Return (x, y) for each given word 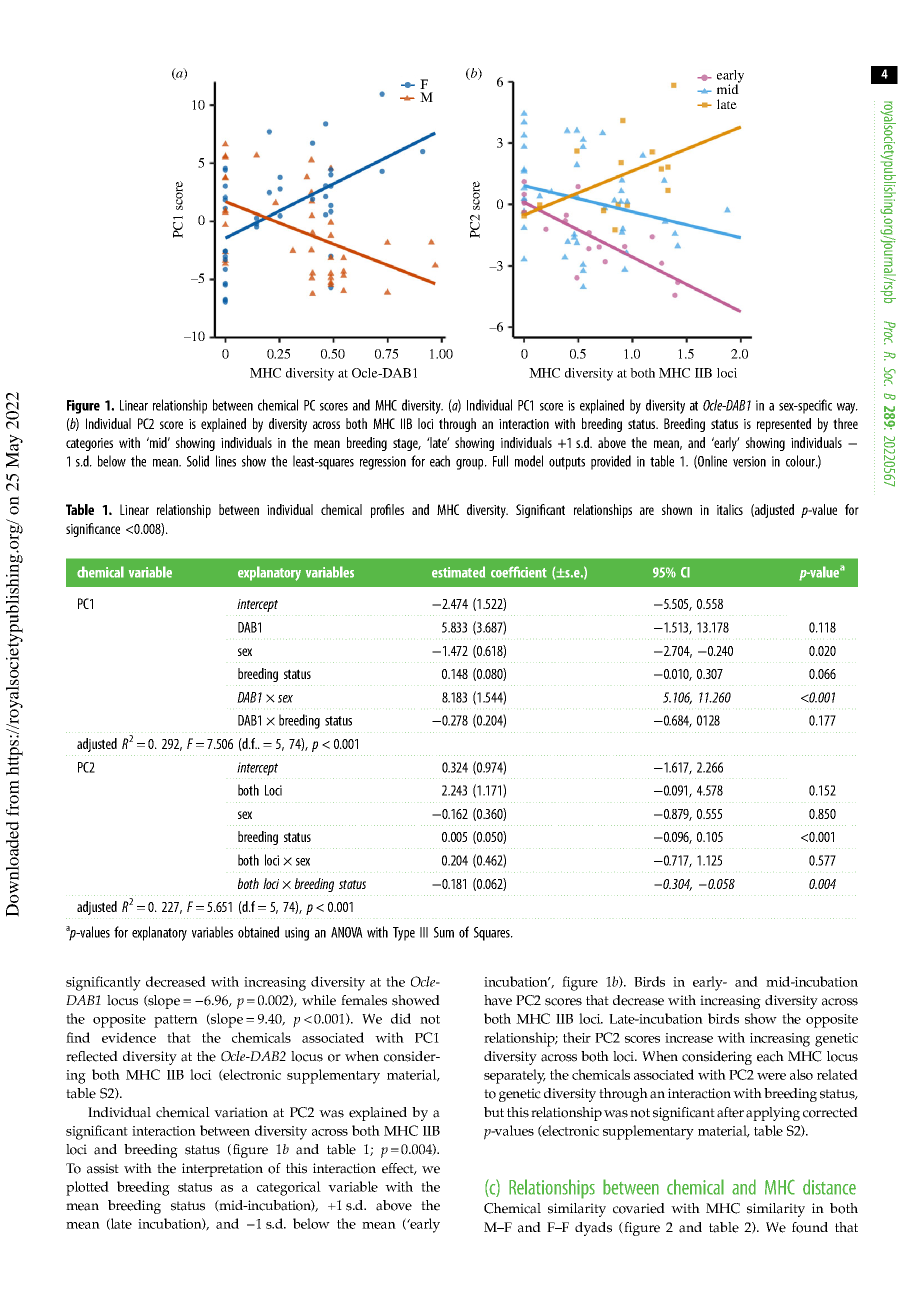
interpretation (222, 1170)
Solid (198, 461)
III (424, 932)
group (471, 464)
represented (784, 425)
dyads (593, 1229)
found (810, 1227)
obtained (258, 932)
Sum (444, 932)
